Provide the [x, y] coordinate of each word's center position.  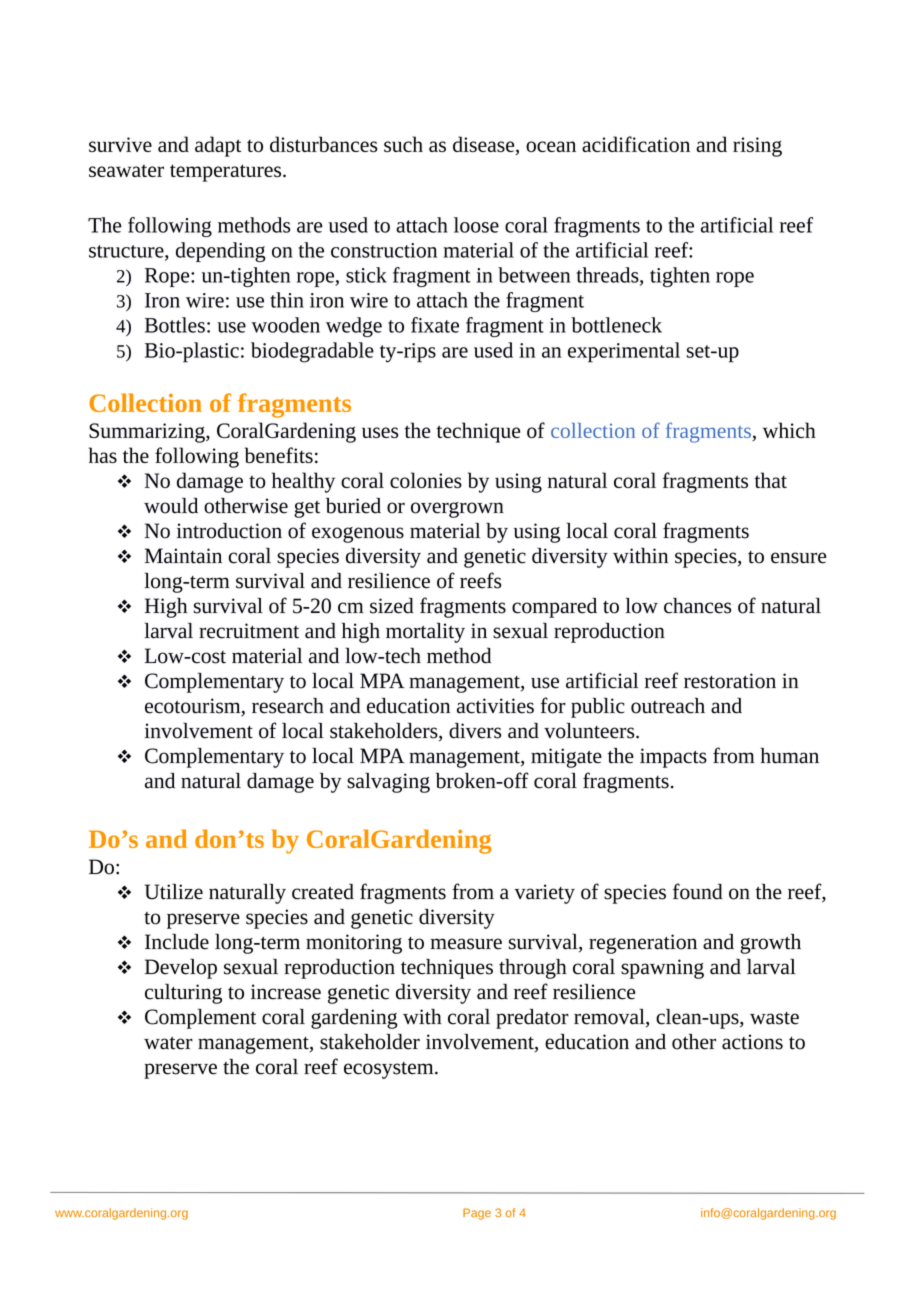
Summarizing [148, 433]
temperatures [227, 173]
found [698, 891]
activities [495, 706]
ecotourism [194, 707]
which [789, 430]
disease [485, 145]
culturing [183, 993]
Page [477, 1214]
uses [380, 432]
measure [466, 944]
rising [757, 147]
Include [177, 941]
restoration [730, 681]
